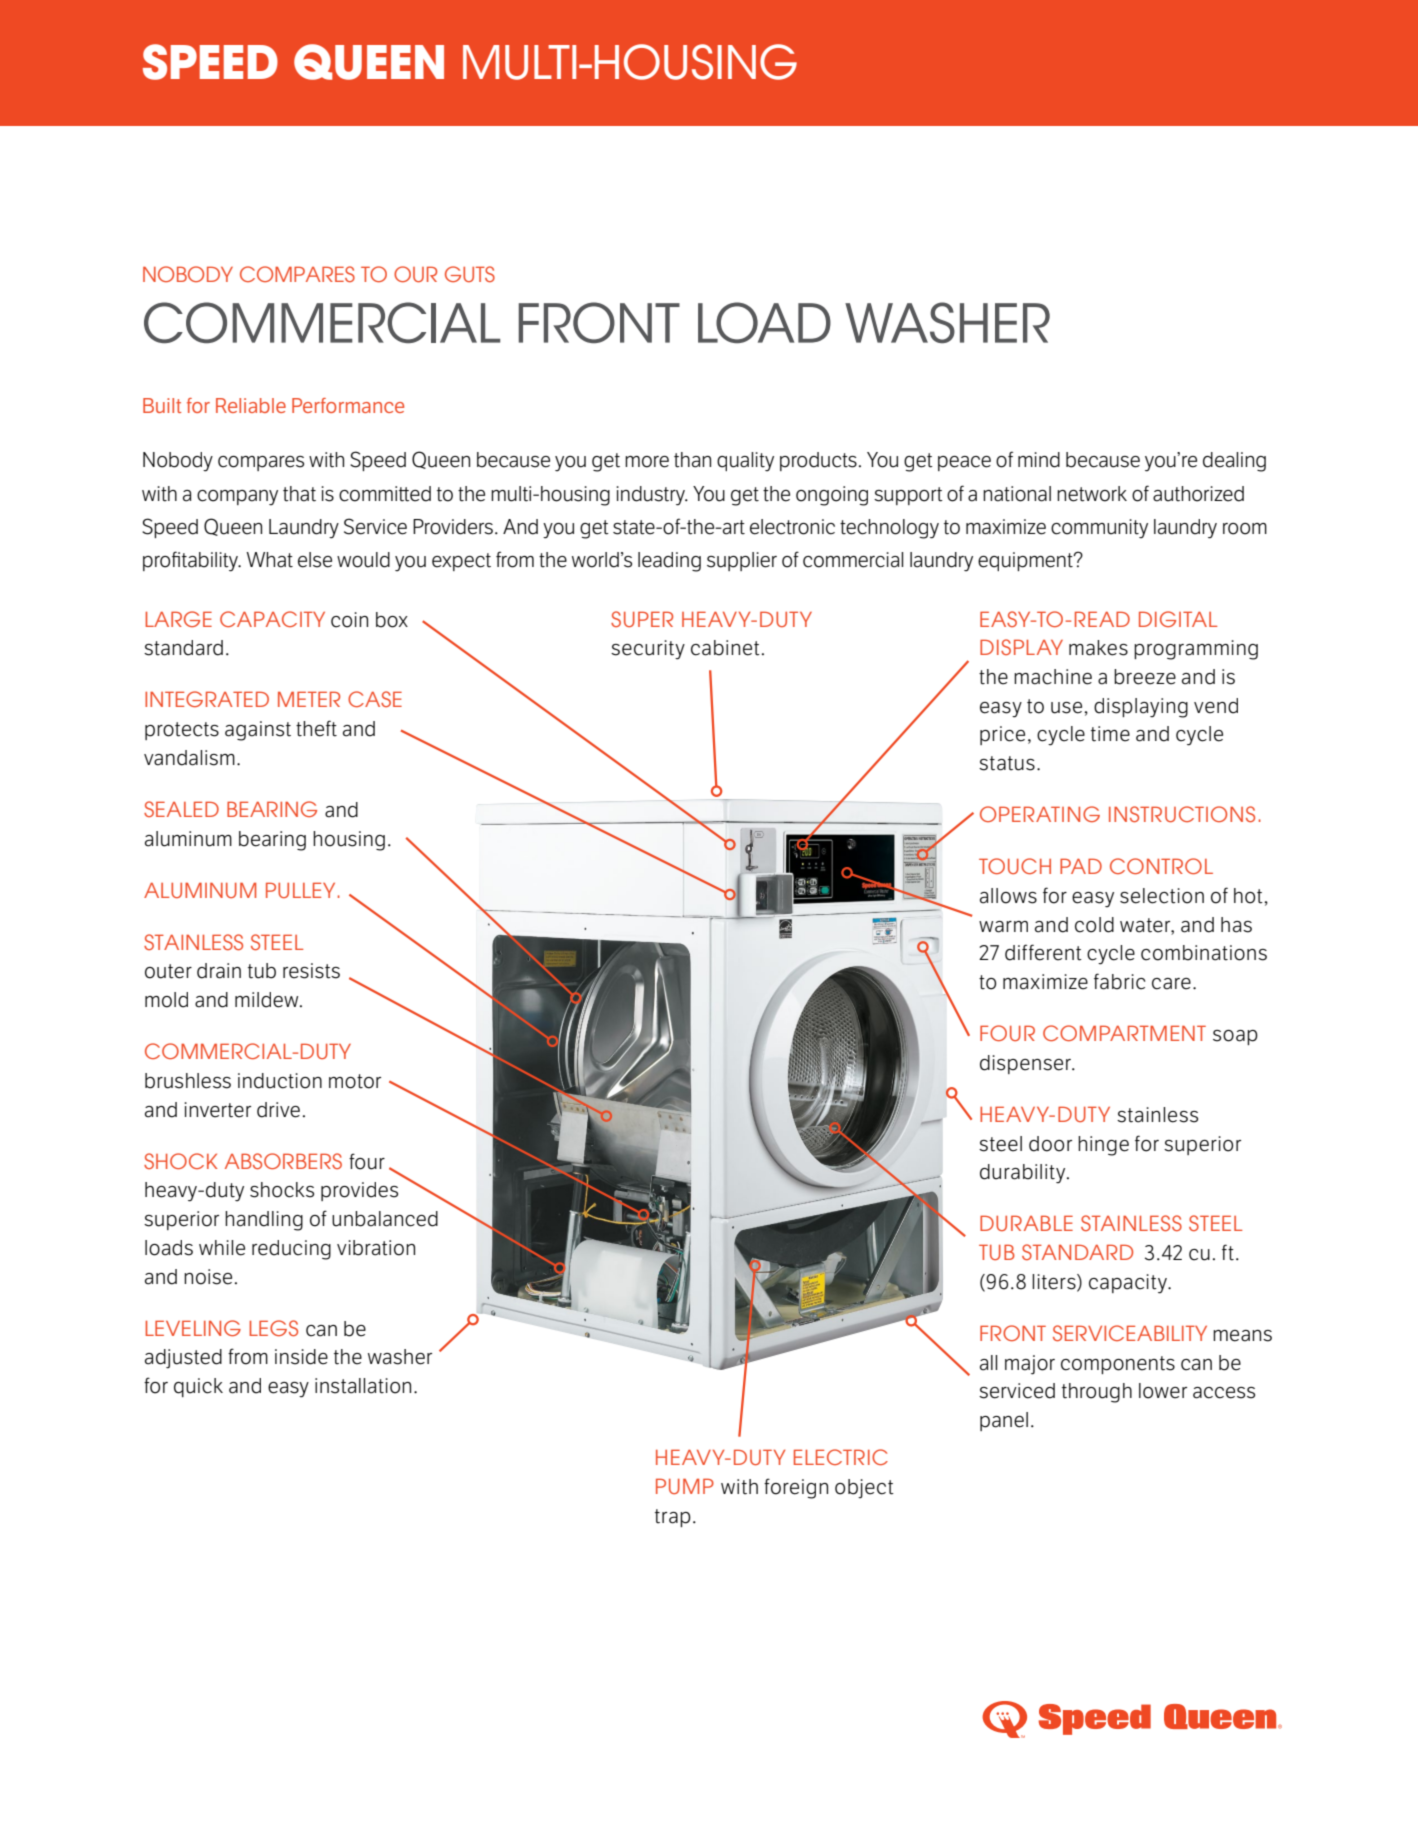 Image resolution: width=1418 pixels, height=1834 pixels. I want to click on door, so click(1050, 1144).
